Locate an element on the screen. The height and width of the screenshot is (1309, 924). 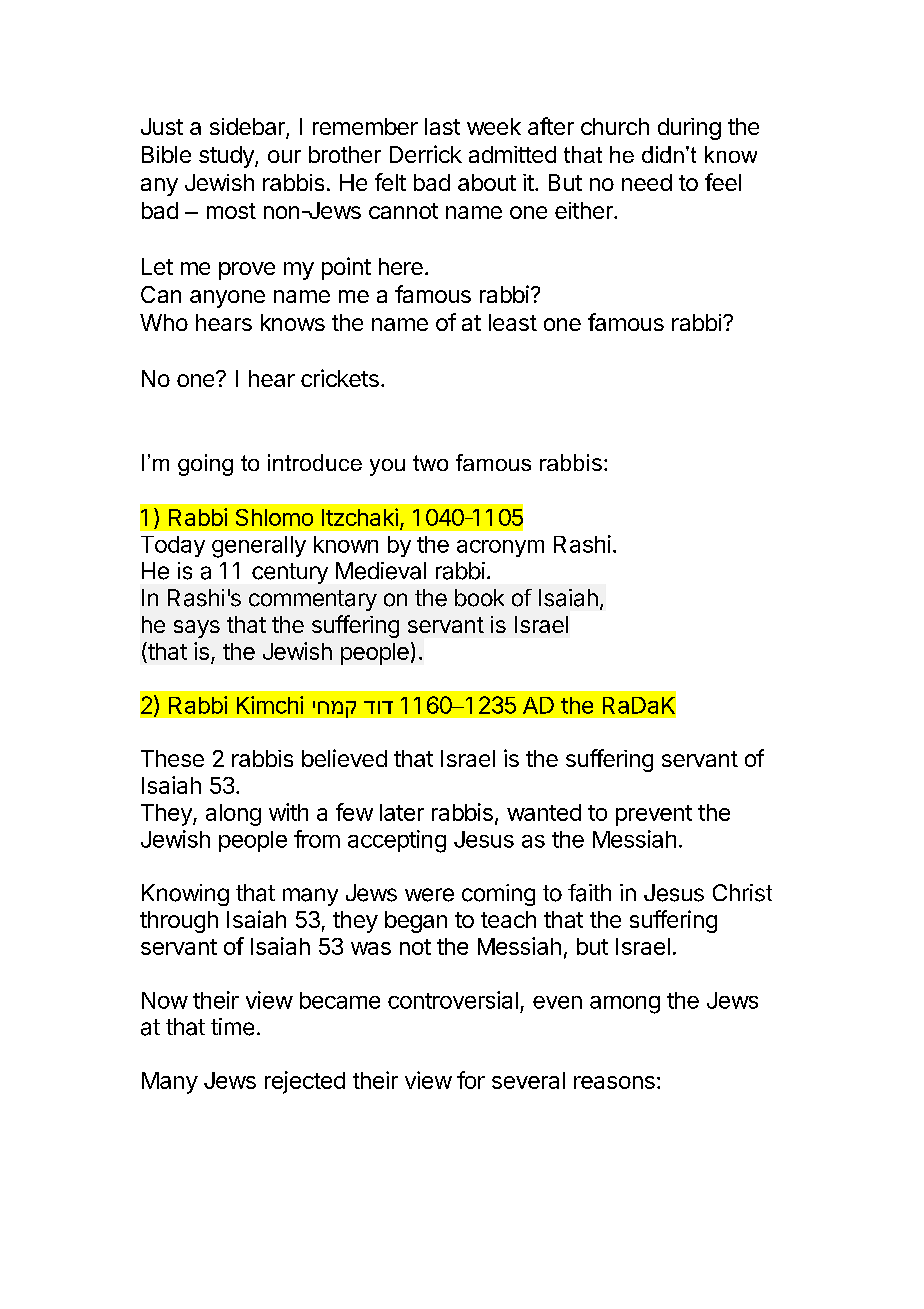
Derrick is located at coordinates (426, 154).
